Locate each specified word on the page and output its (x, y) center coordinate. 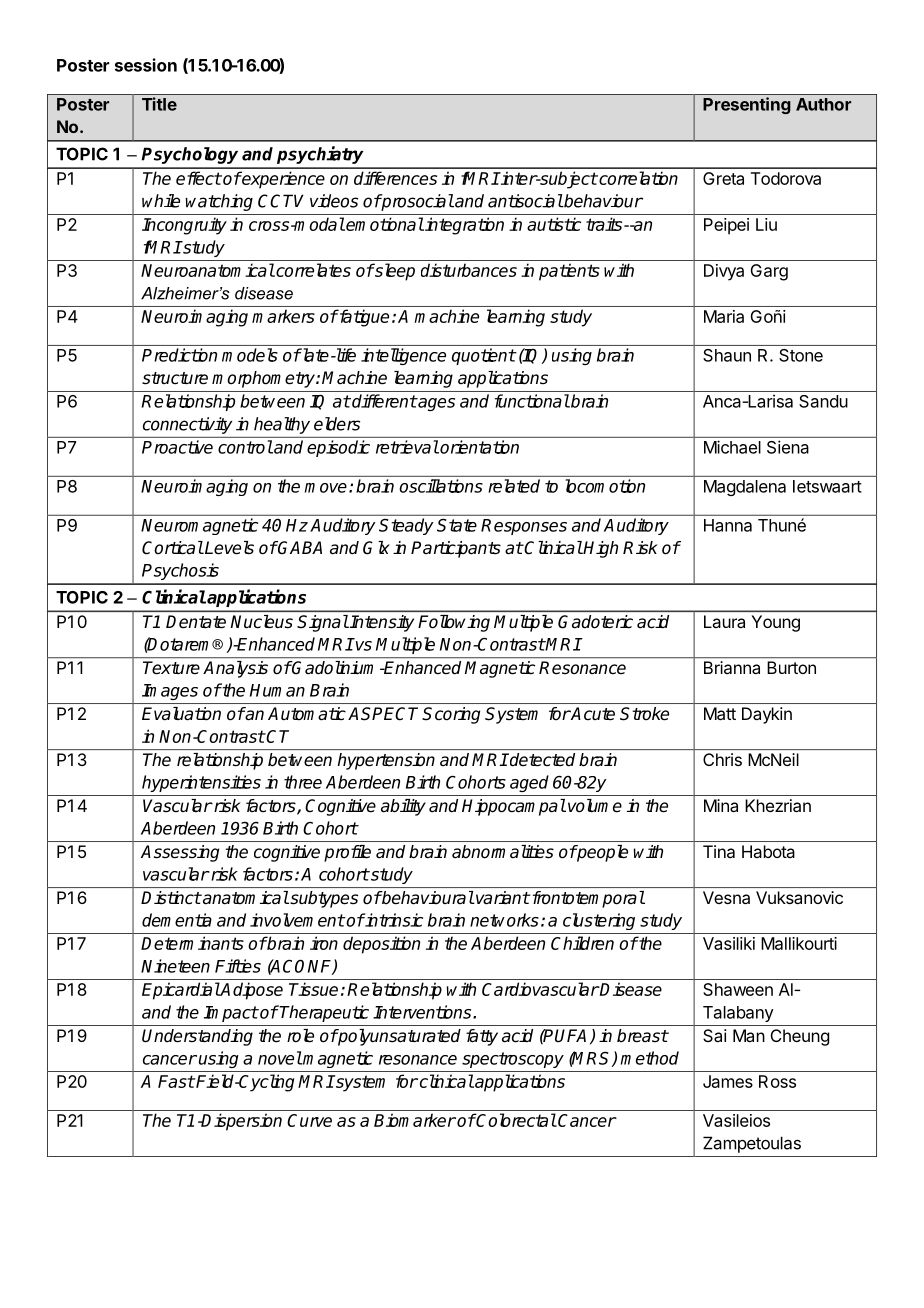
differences (395, 178)
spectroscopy (513, 1060)
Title (159, 104)
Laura (724, 621)
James (728, 1081)
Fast (176, 1081)
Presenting (747, 105)
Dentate (196, 621)
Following (454, 623)
